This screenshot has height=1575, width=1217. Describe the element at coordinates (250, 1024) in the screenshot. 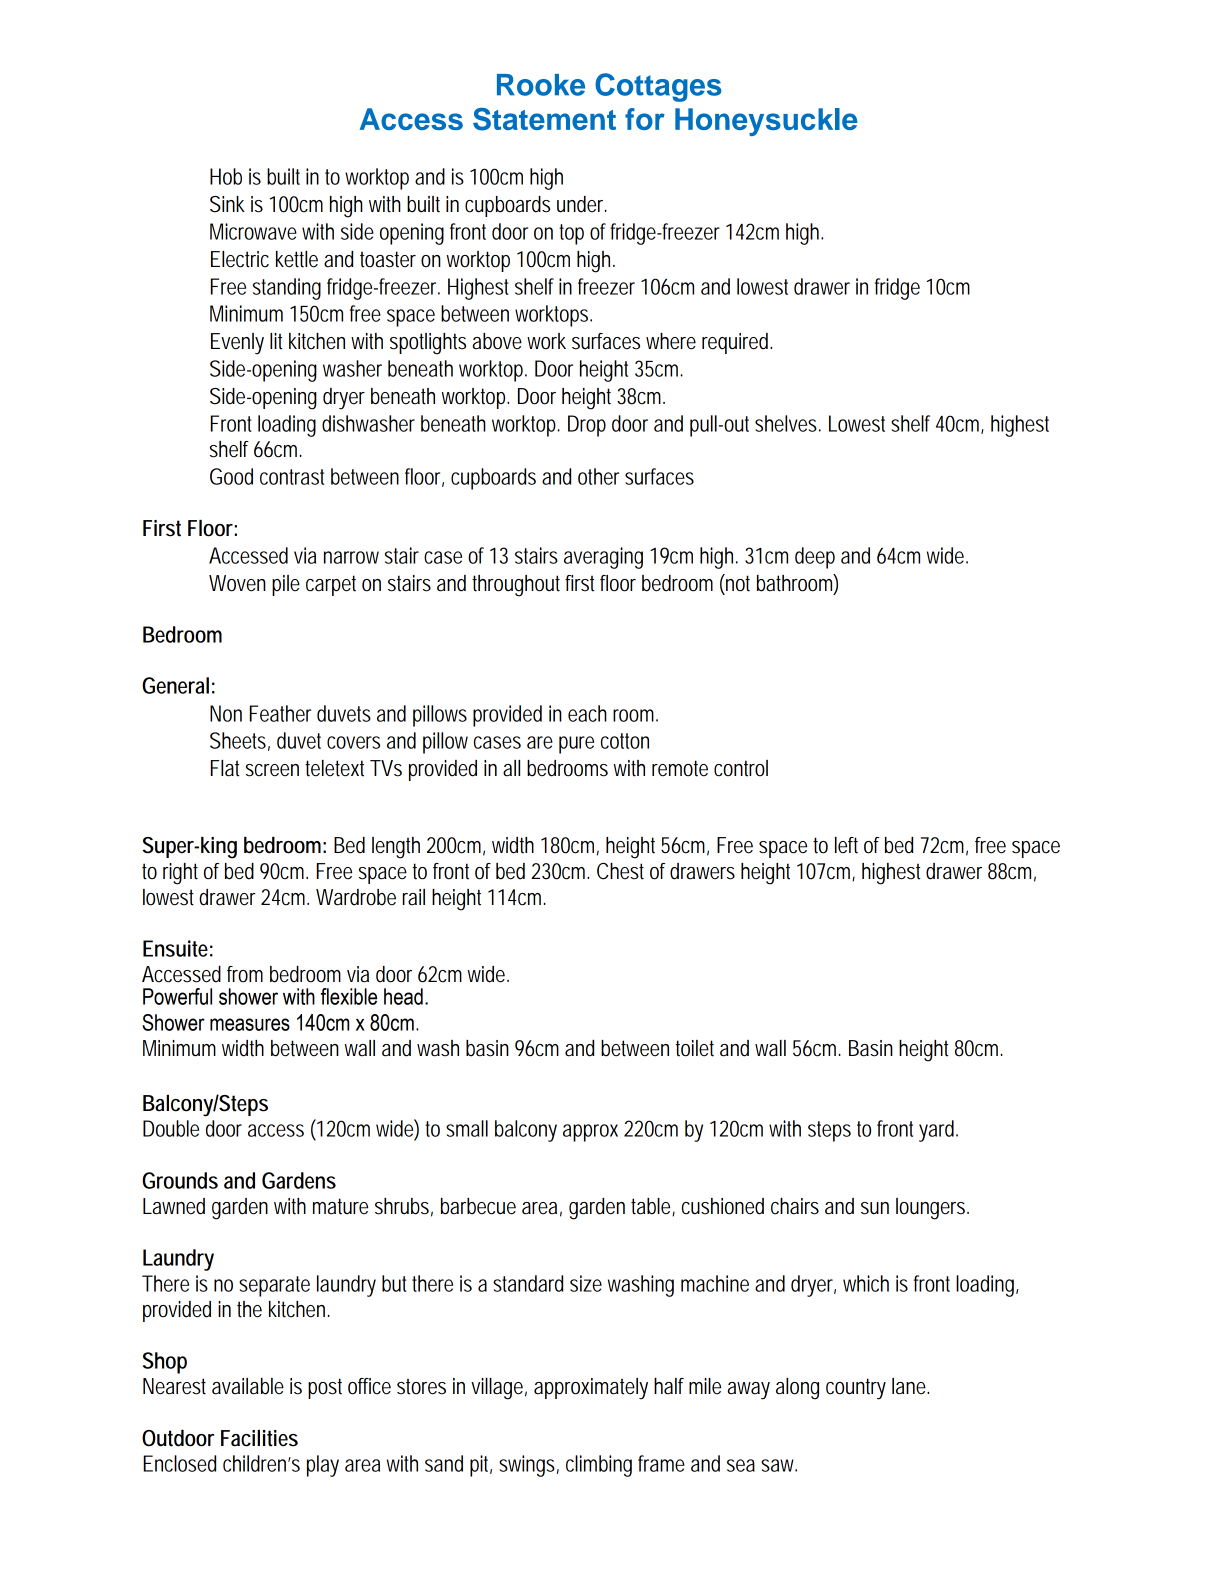

I see `measures` at that location.
